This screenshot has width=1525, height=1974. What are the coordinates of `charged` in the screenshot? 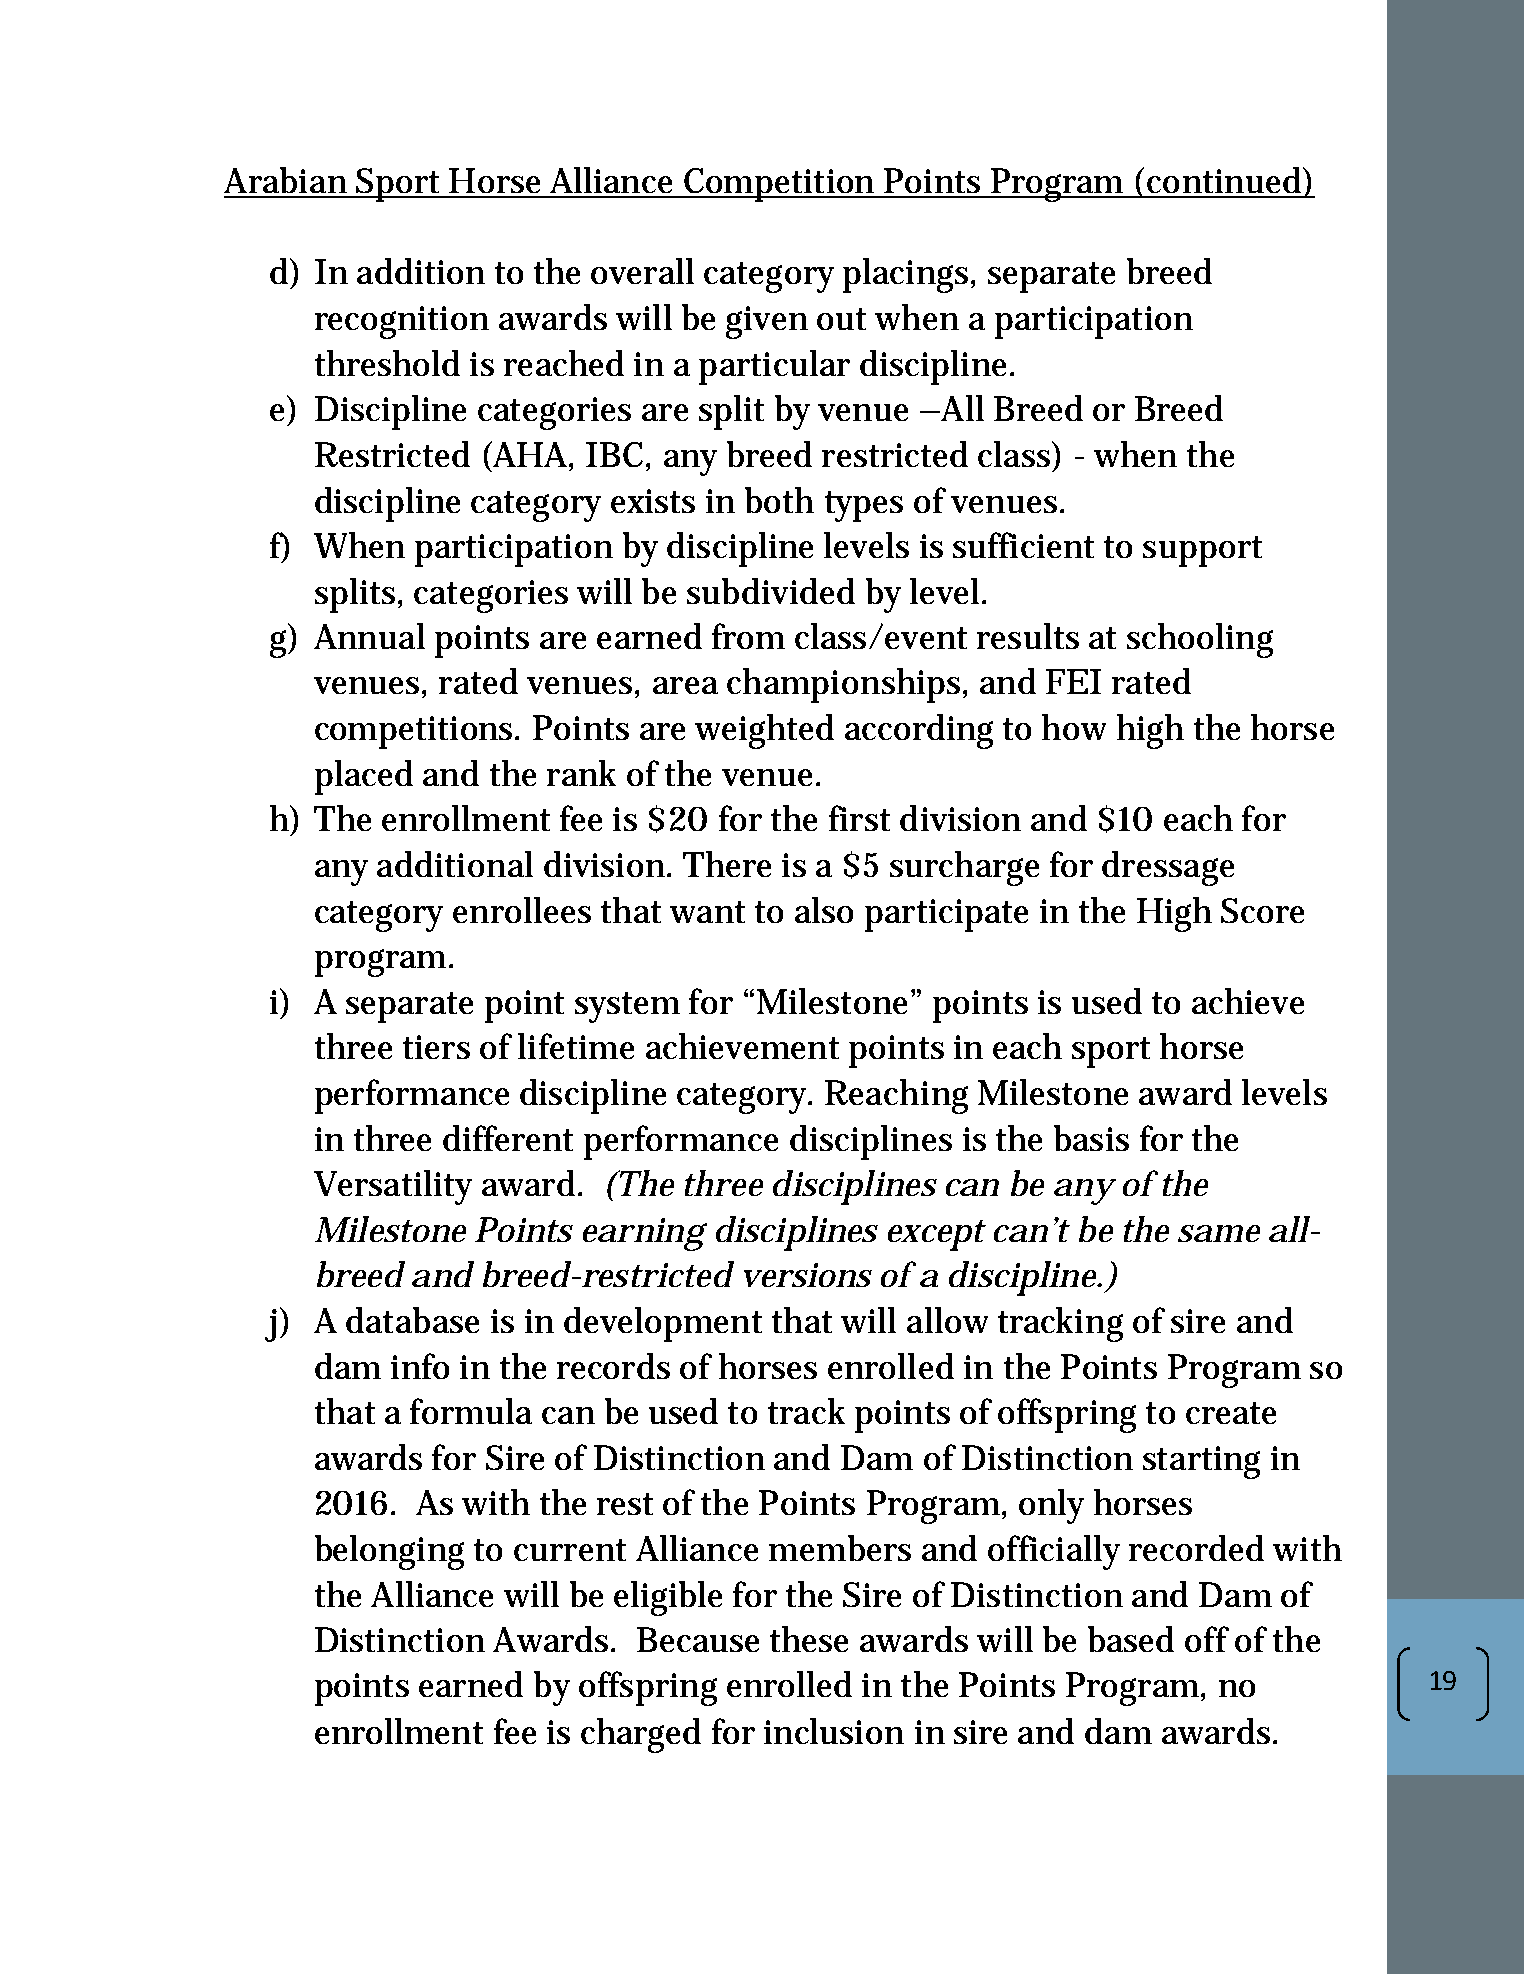 It's located at (641, 1735).
